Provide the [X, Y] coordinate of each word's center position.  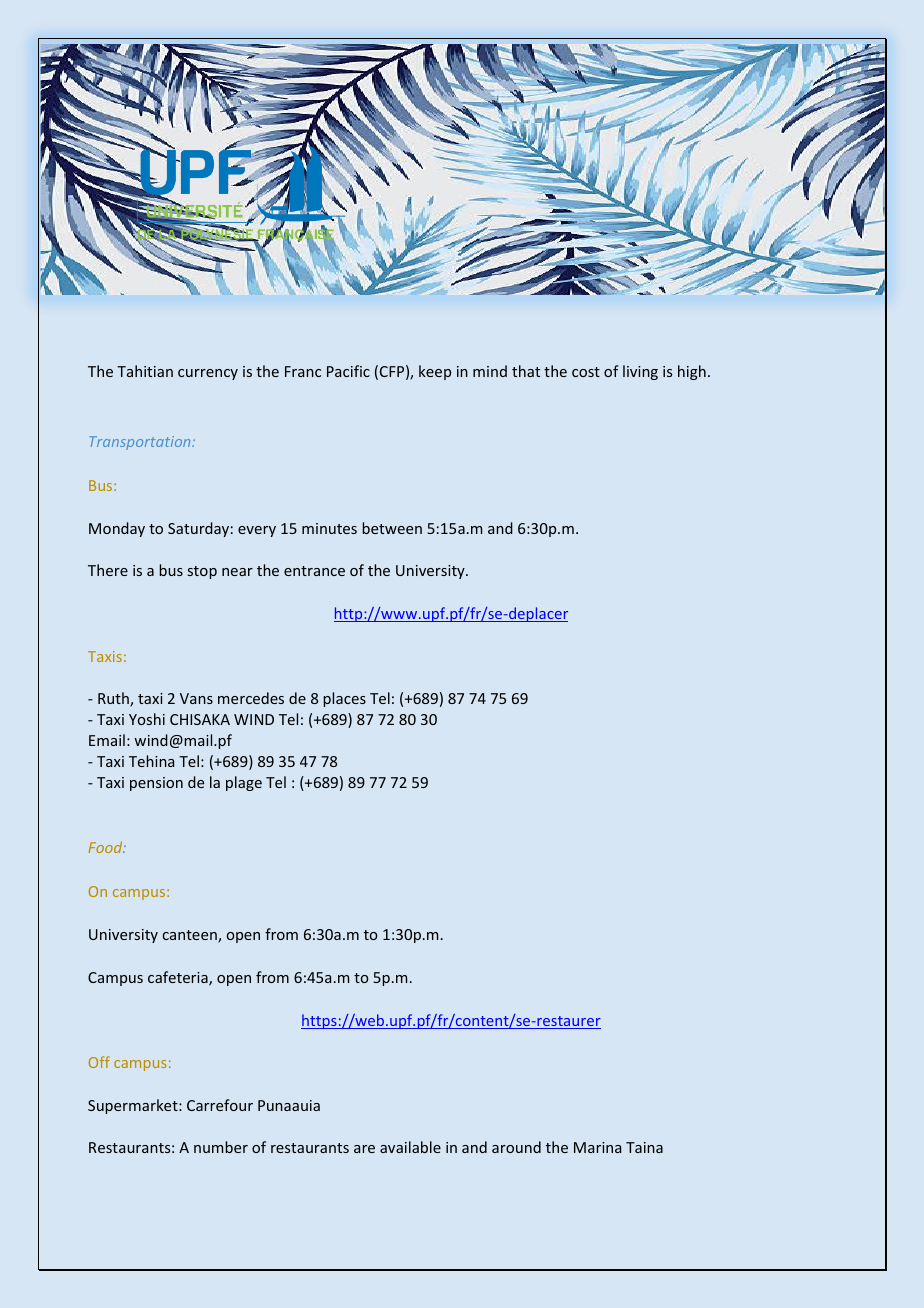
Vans [196, 698]
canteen [190, 936]
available [410, 1147]
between [392, 528]
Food [106, 847]
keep [435, 372]
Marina [597, 1147]
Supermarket [134, 1106]
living [640, 372]
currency [208, 374]
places [344, 699]
